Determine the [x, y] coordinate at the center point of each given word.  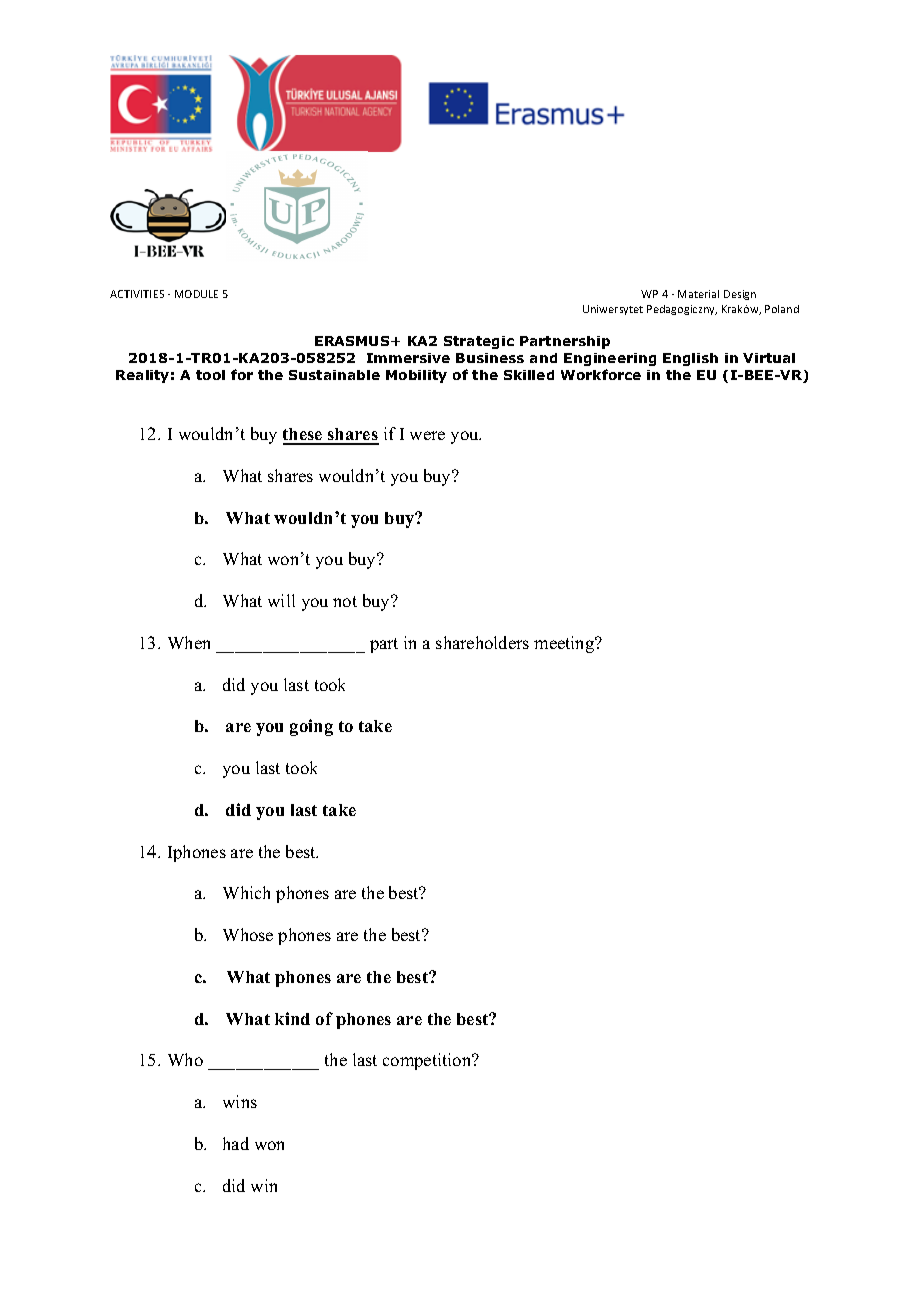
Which [246, 892]
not [345, 601]
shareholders [482, 642]
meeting [565, 644]
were [427, 435]
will [281, 600]
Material [698, 294]
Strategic [479, 342]
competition [428, 1061]
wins [240, 1101]
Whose [248, 934]
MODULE [196, 294]
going [311, 727]
